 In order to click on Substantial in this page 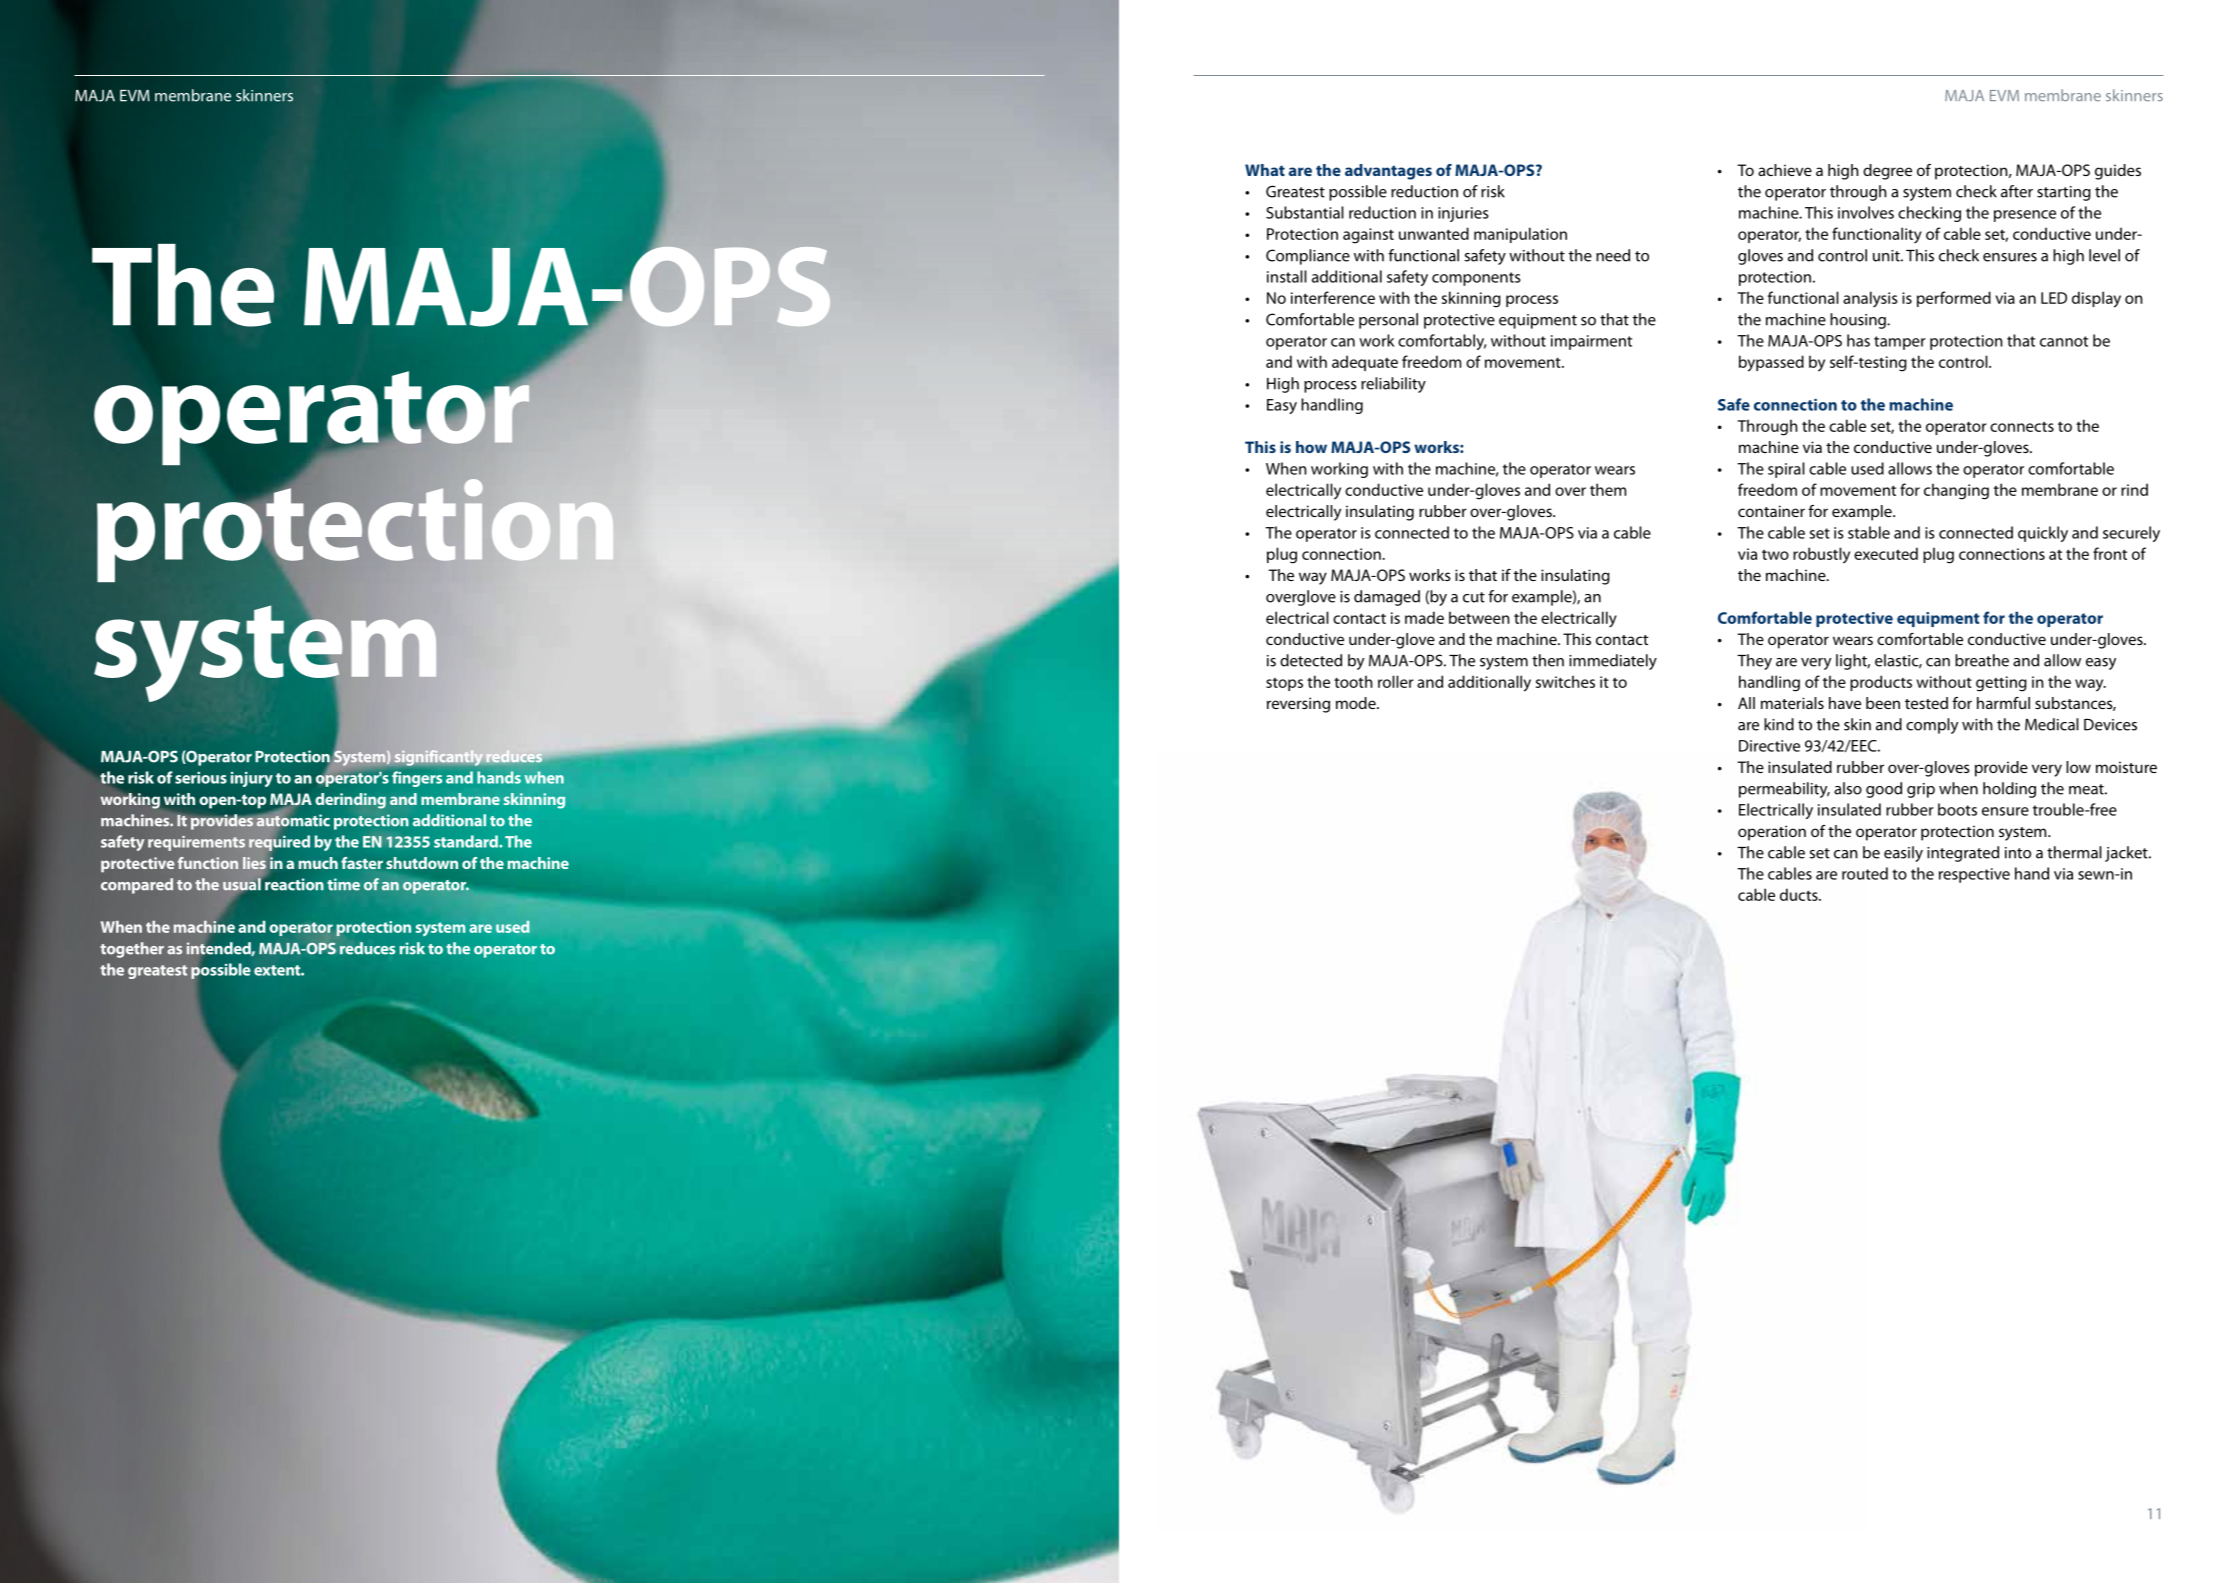, I will do `click(1305, 212)`.
